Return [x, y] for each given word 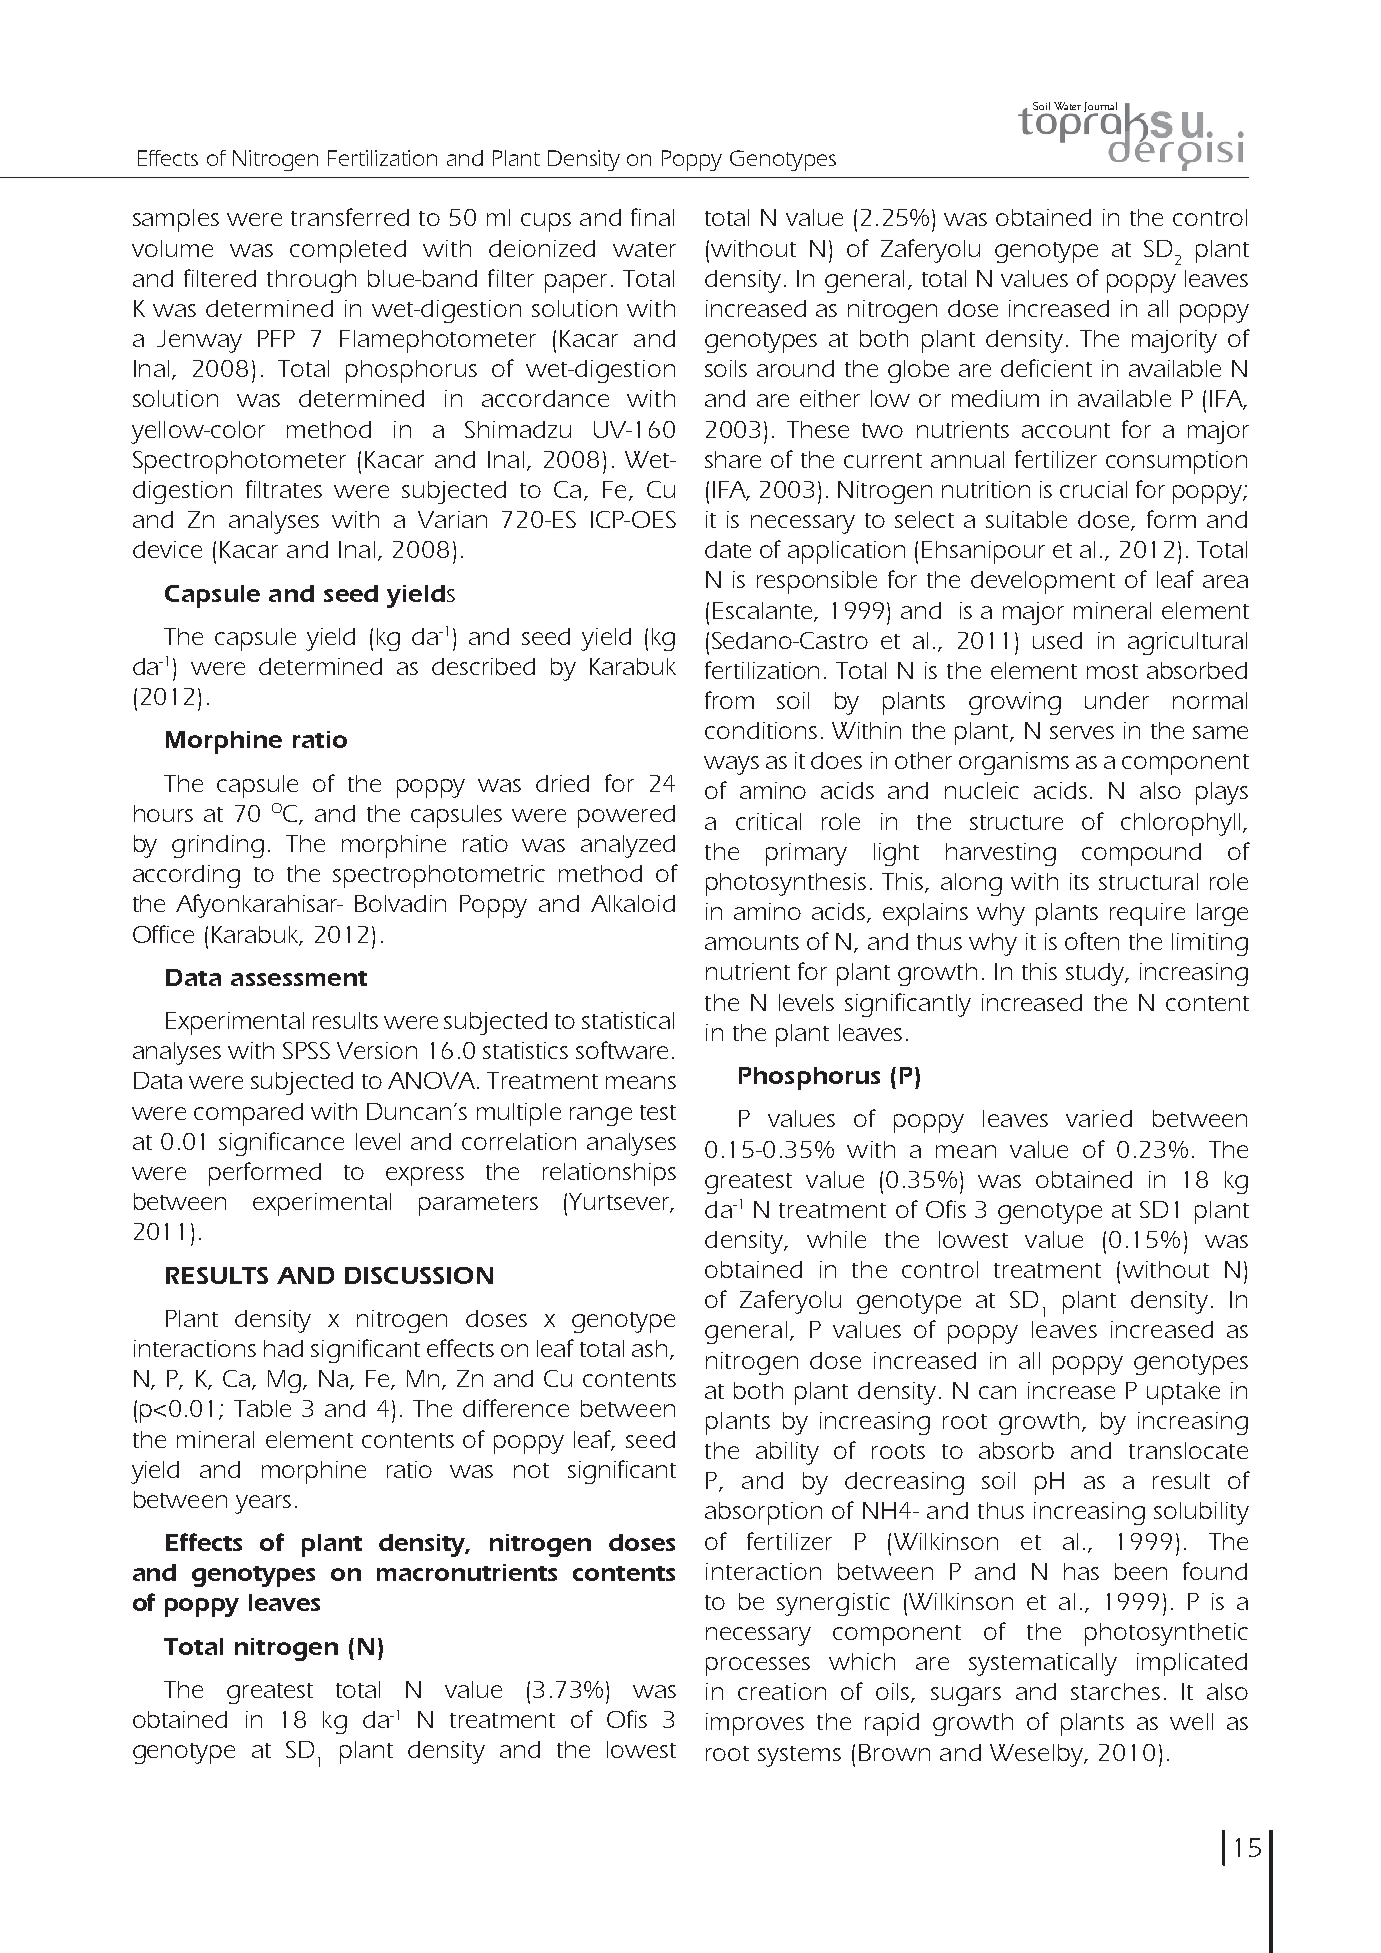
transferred [350, 217]
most [1112, 671]
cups [546, 222]
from [729, 700]
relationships [609, 1174]
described [483, 666]
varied [1099, 1118]
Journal [1101, 109]
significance [281, 1144]
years [263, 1504]
